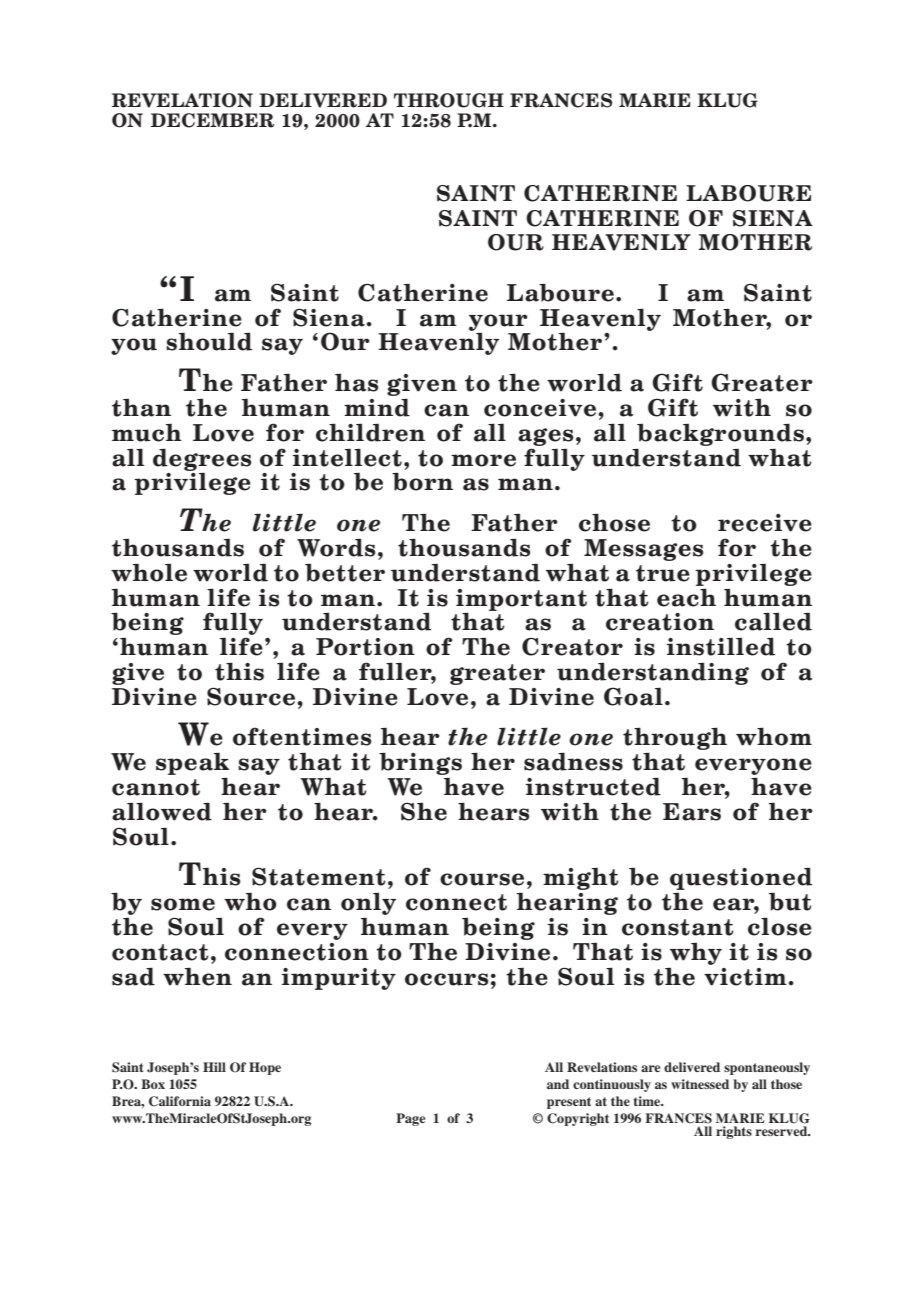  Describe the element at coordinates (700, 1084) in the image. I see `witnessed` at that location.
